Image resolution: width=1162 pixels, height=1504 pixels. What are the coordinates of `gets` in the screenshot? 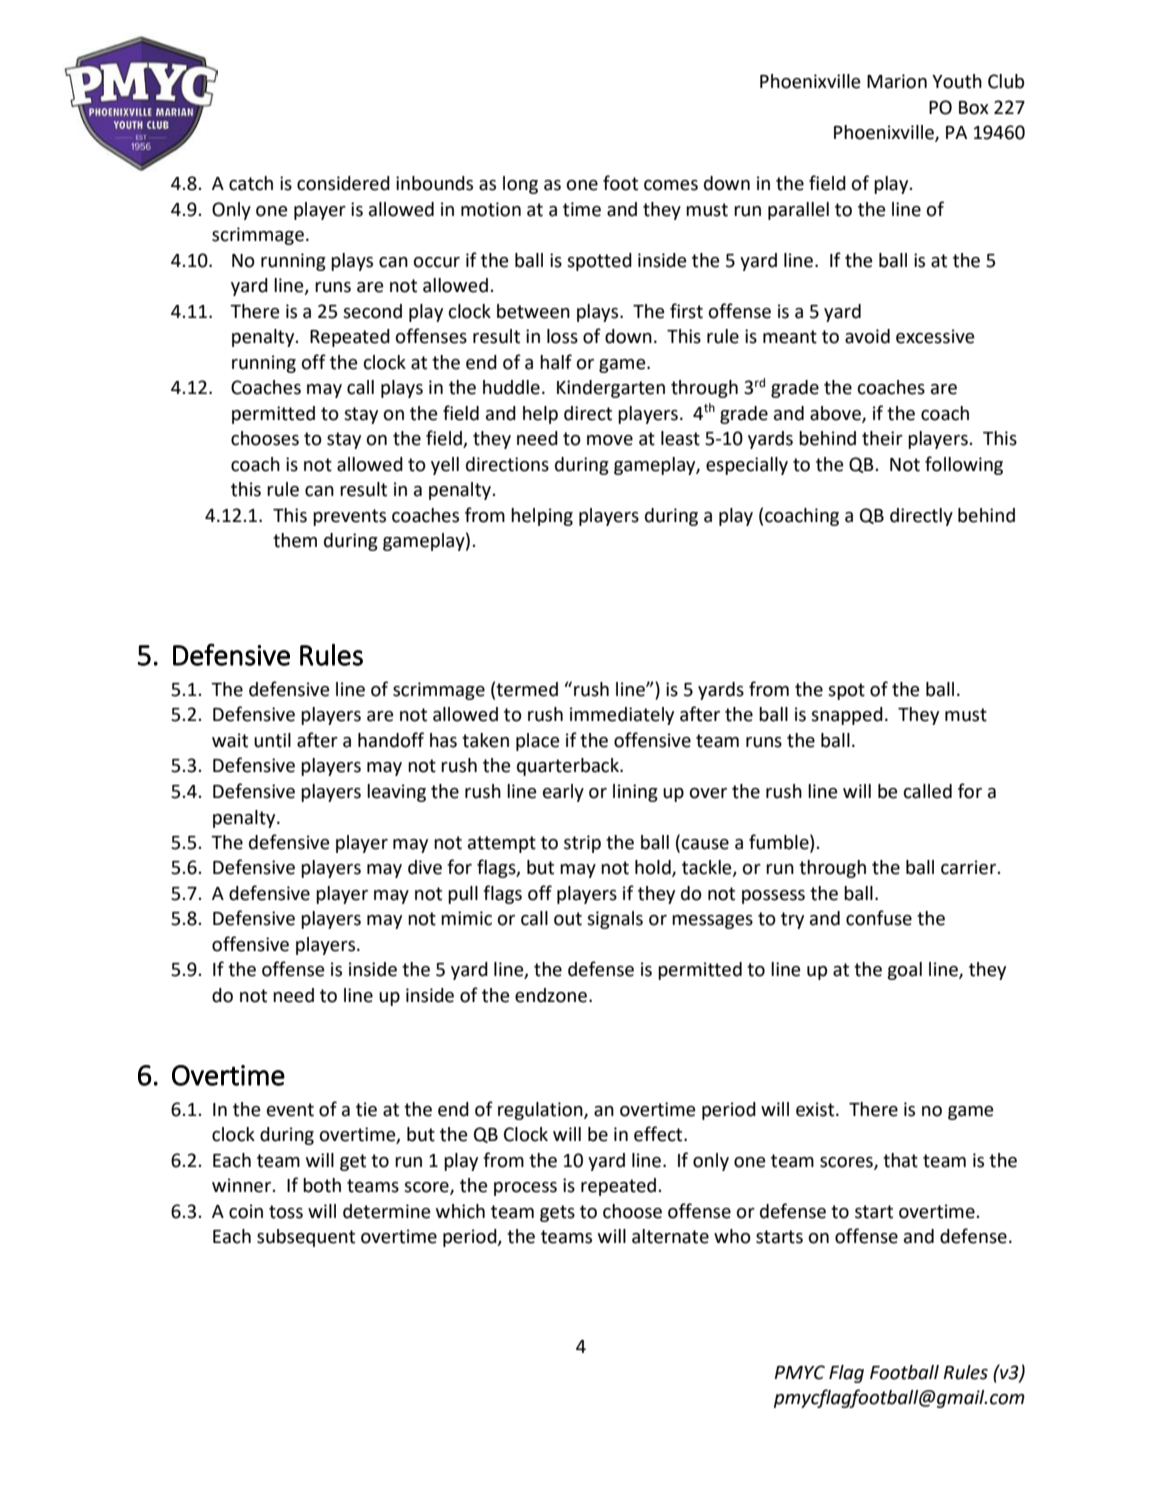 It's located at (557, 1213).
